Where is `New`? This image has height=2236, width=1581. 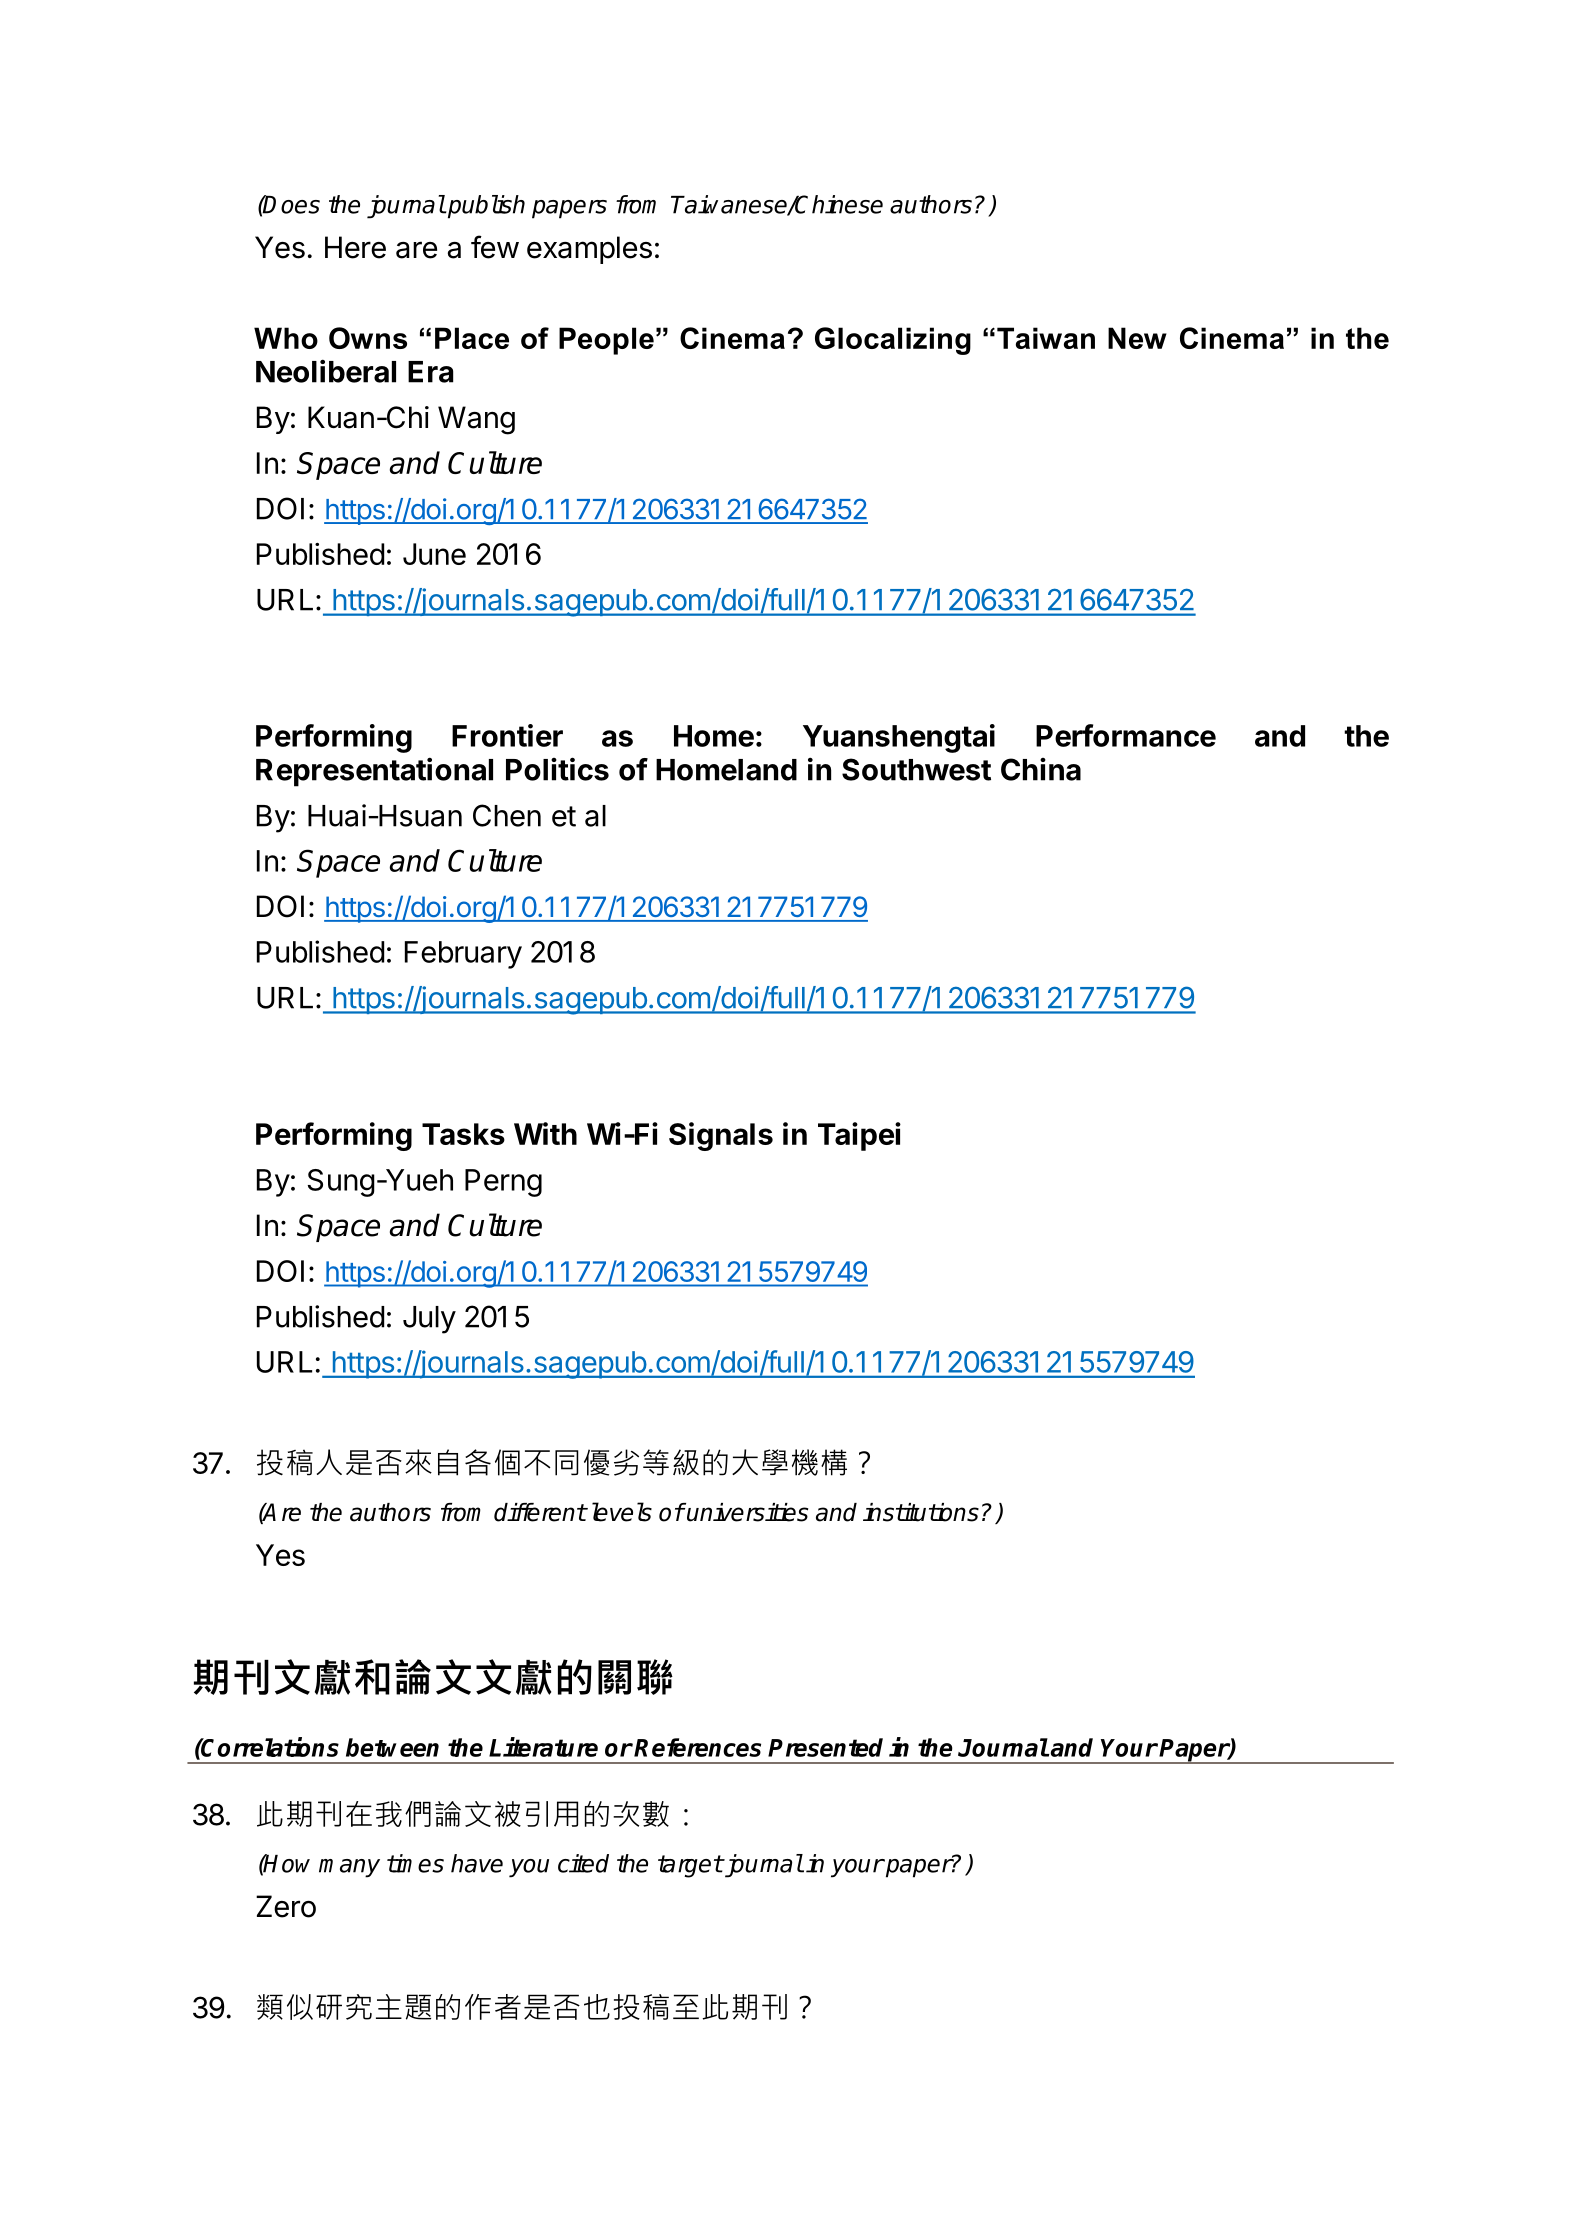 New is located at coordinates (1137, 338).
